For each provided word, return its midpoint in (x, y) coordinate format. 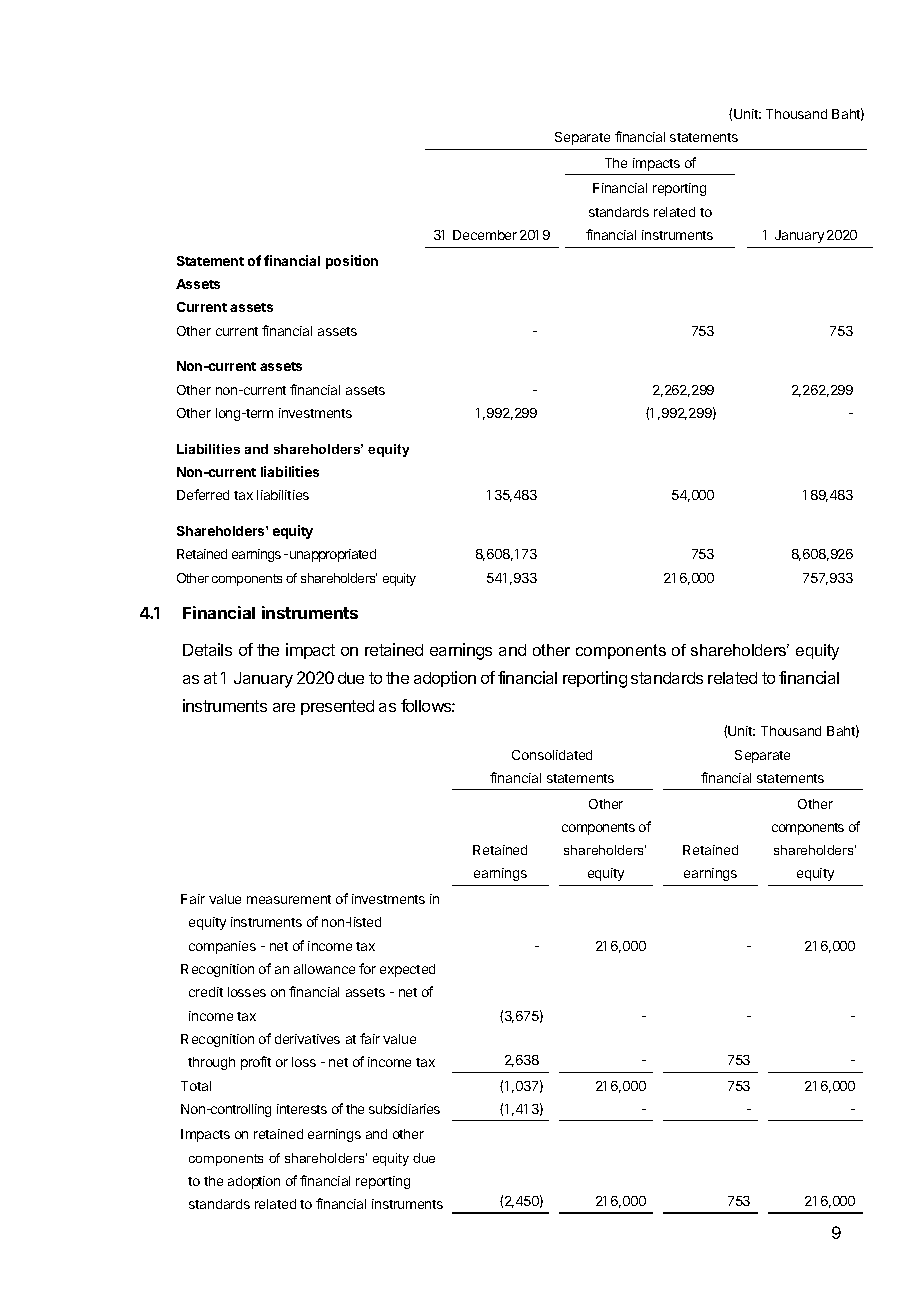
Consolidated (552, 755)
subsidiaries (404, 1109)
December (485, 235)
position (352, 262)
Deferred (203, 494)
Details (207, 649)
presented (337, 707)
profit (256, 1063)
